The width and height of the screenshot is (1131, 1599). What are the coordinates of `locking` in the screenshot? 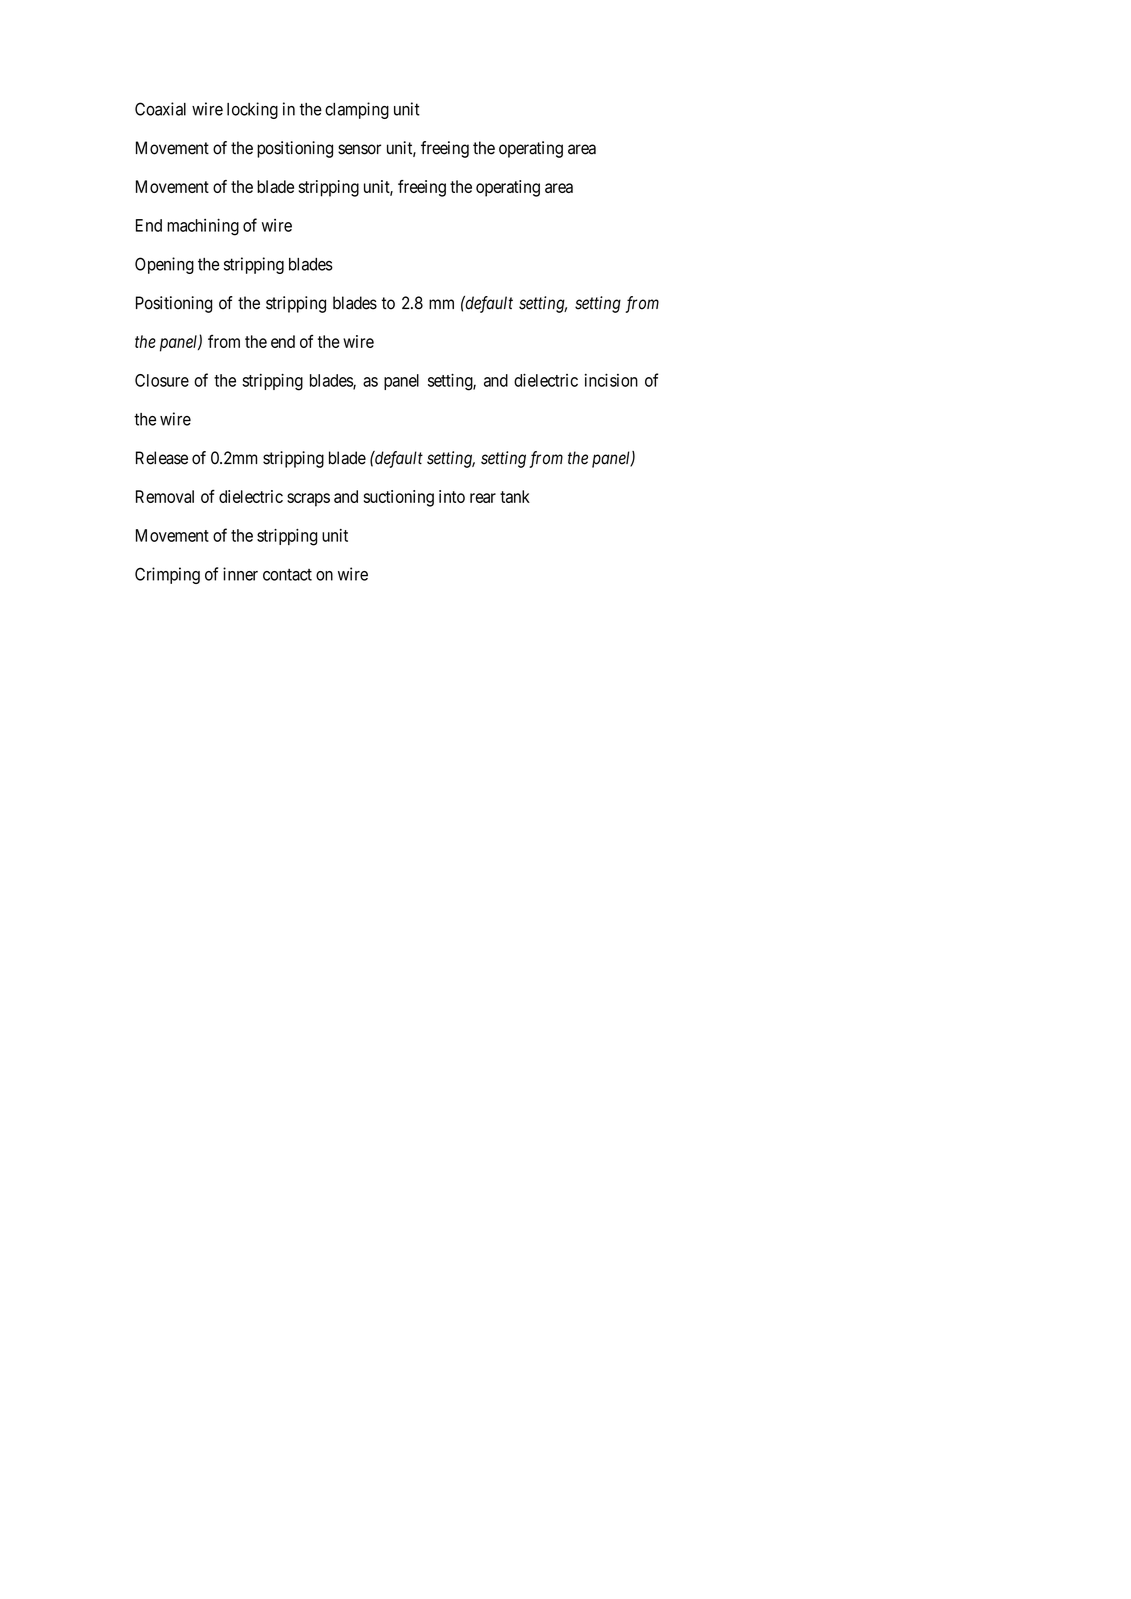 It's located at (252, 110).
